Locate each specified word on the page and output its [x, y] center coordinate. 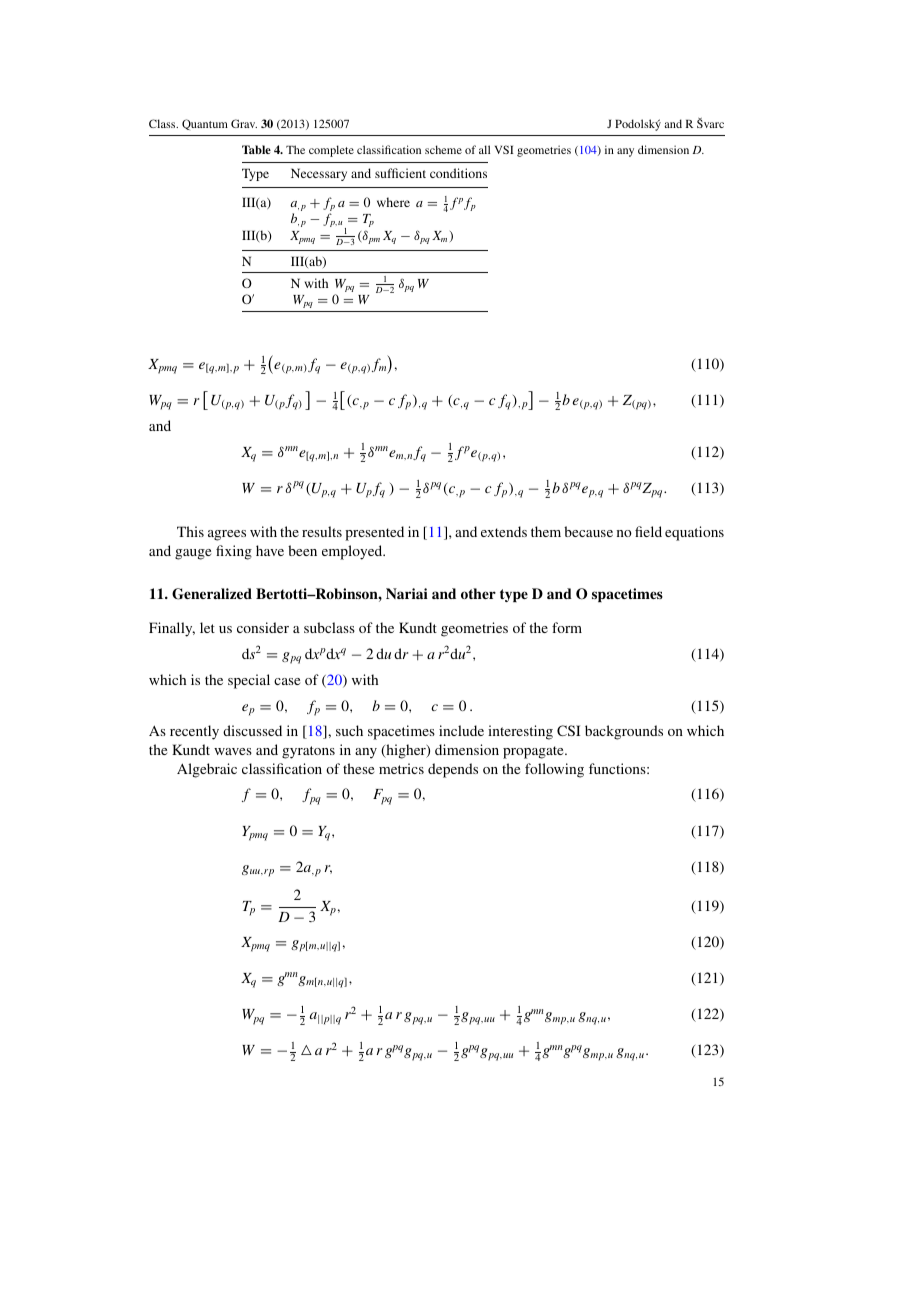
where [393, 202]
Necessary [319, 174]
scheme [443, 149]
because [588, 531]
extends [504, 531]
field [648, 531]
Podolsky [638, 125]
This [190, 531]
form [567, 627]
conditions [458, 173]
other [478, 593]
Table [256, 149]
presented [374, 533]
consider [263, 627]
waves [233, 751]
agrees [227, 535]
